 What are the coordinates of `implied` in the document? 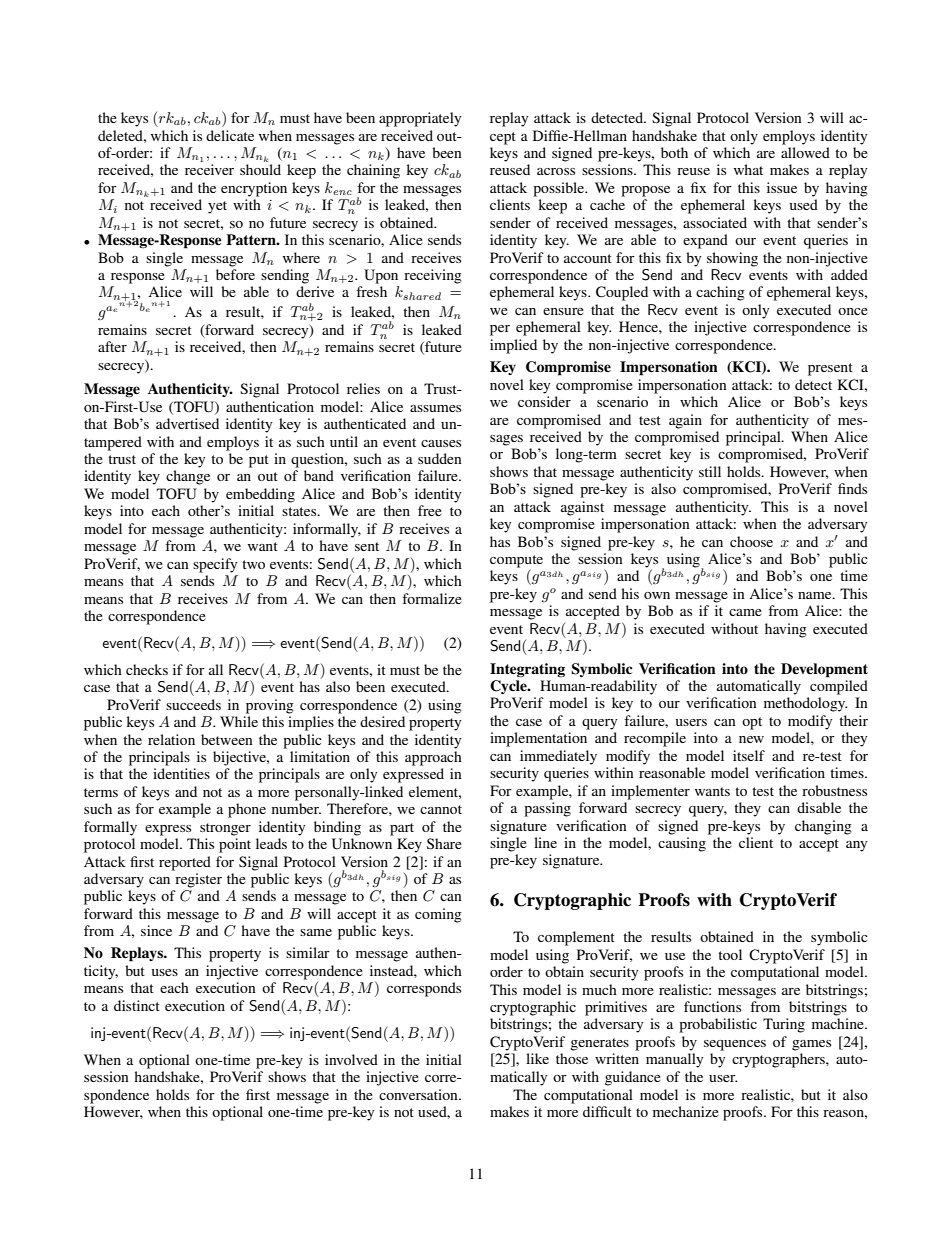 It's located at (513, 346).
